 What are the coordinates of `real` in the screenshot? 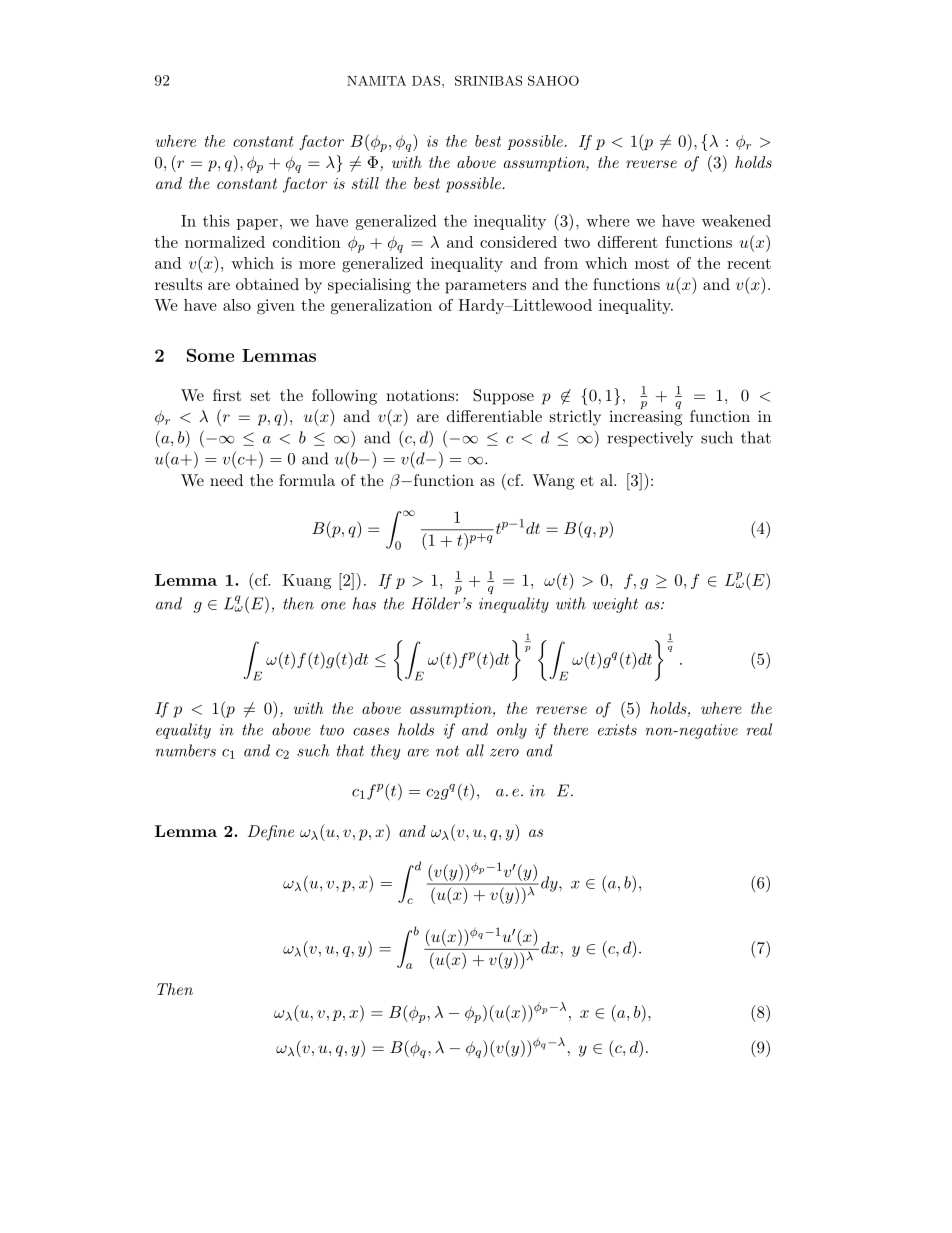 It's located at (759, 729).
